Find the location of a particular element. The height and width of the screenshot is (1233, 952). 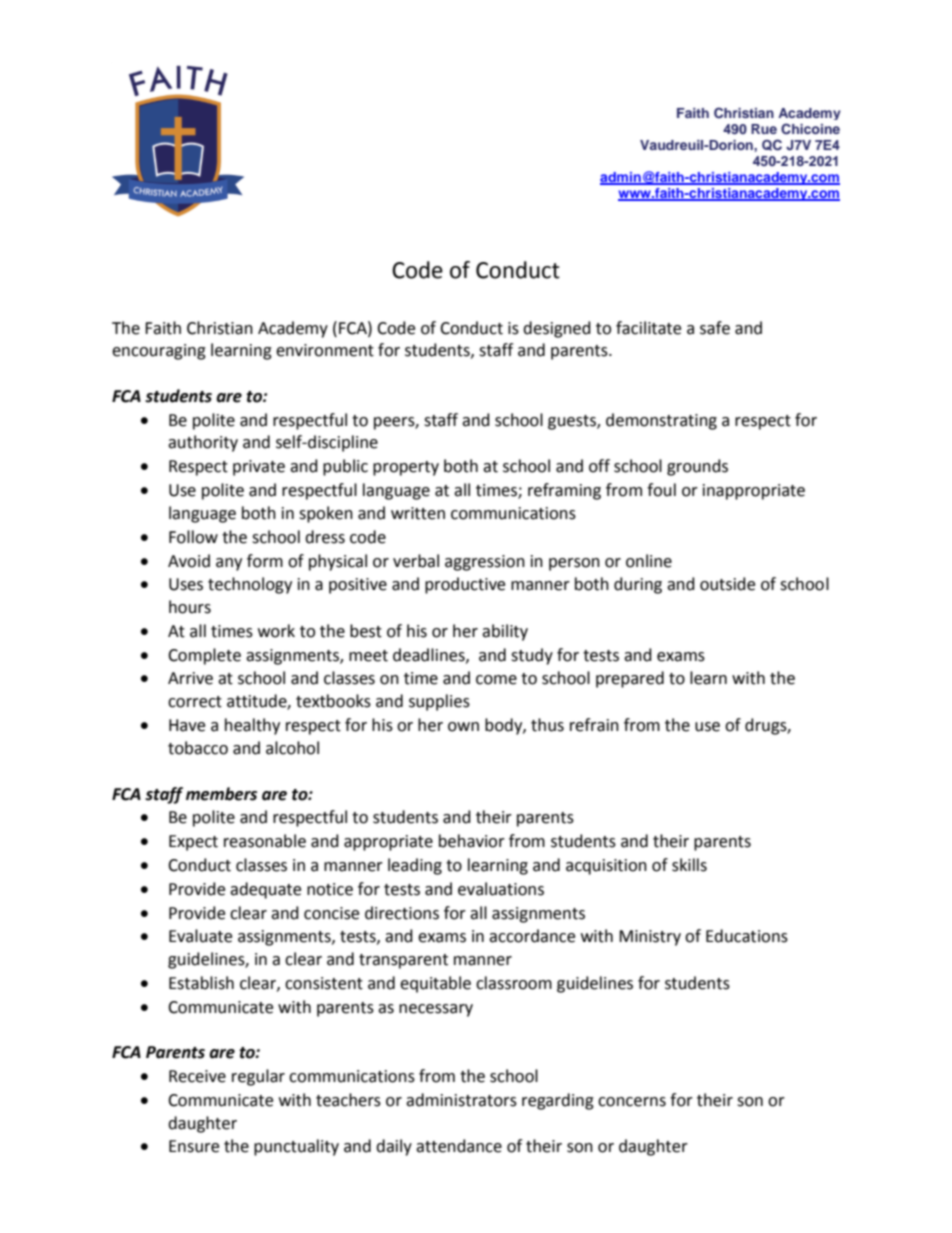

encouraging is located at coordinates (159, 352).
